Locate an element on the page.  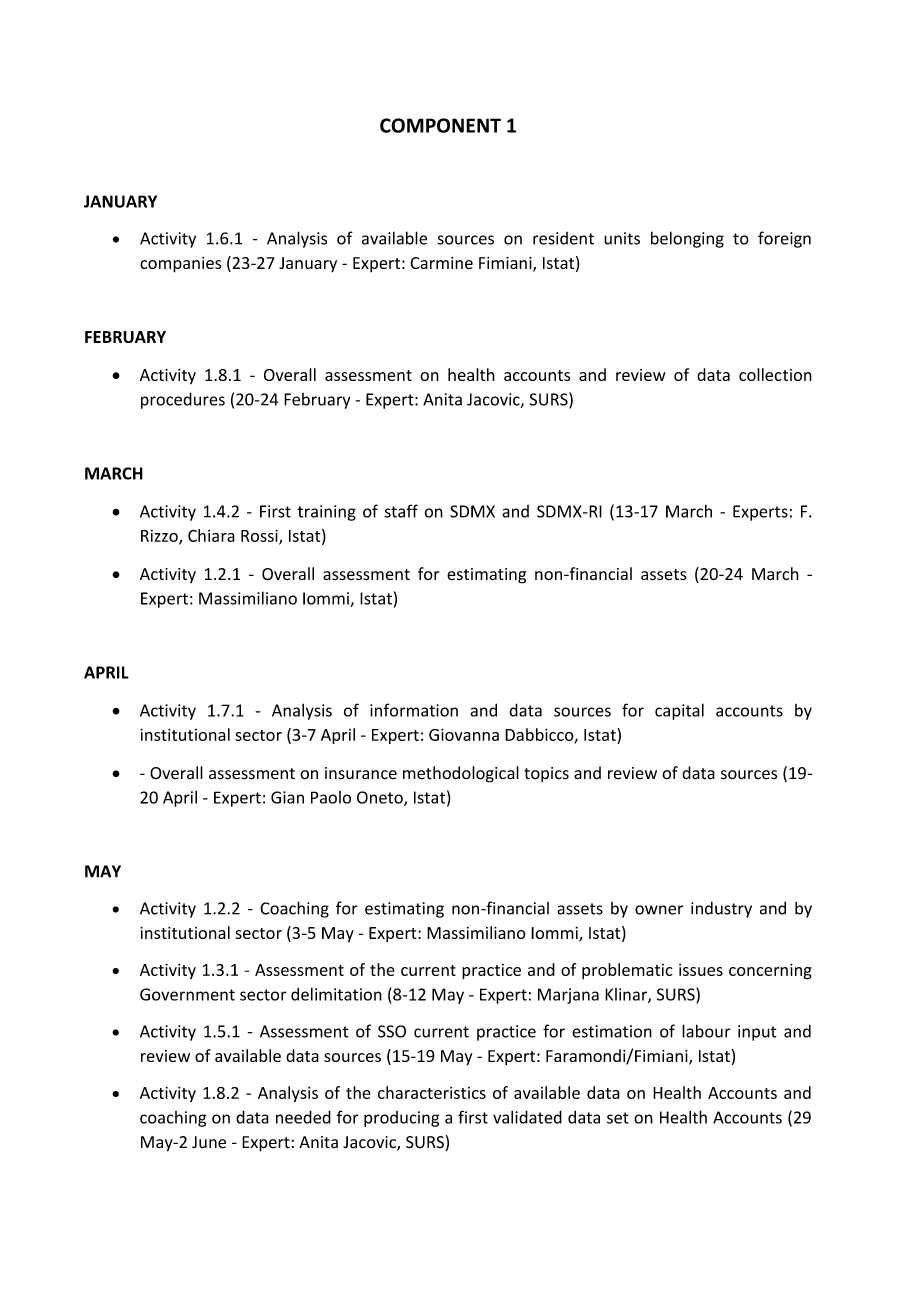
COMPONENT is located at coordinates (440, 125).
